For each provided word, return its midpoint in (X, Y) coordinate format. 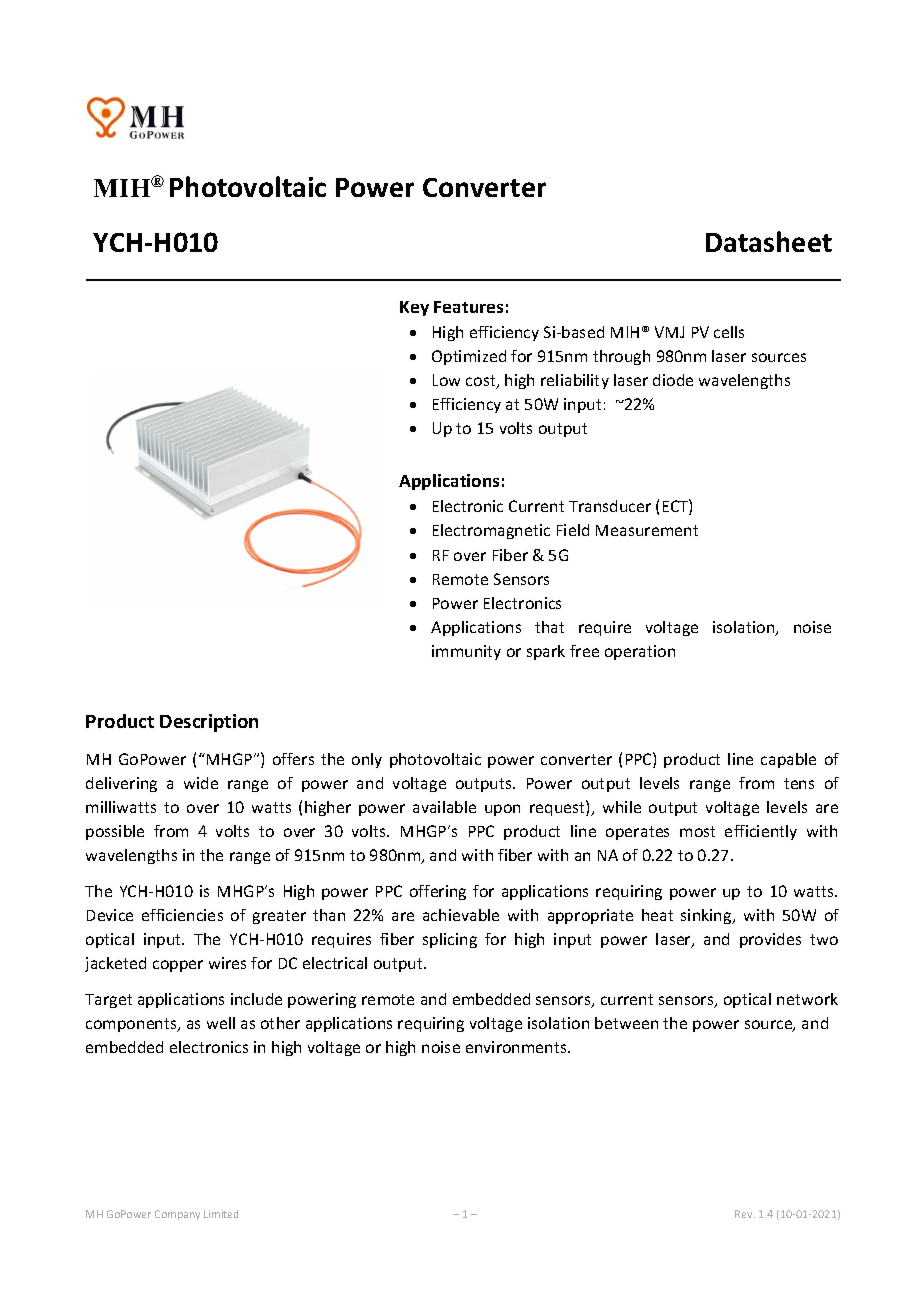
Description (209, 723)
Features (468, 307)
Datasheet (769, 241)
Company (177, 1215)
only (367, 760)
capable (788, 760)
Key (414, 308)
